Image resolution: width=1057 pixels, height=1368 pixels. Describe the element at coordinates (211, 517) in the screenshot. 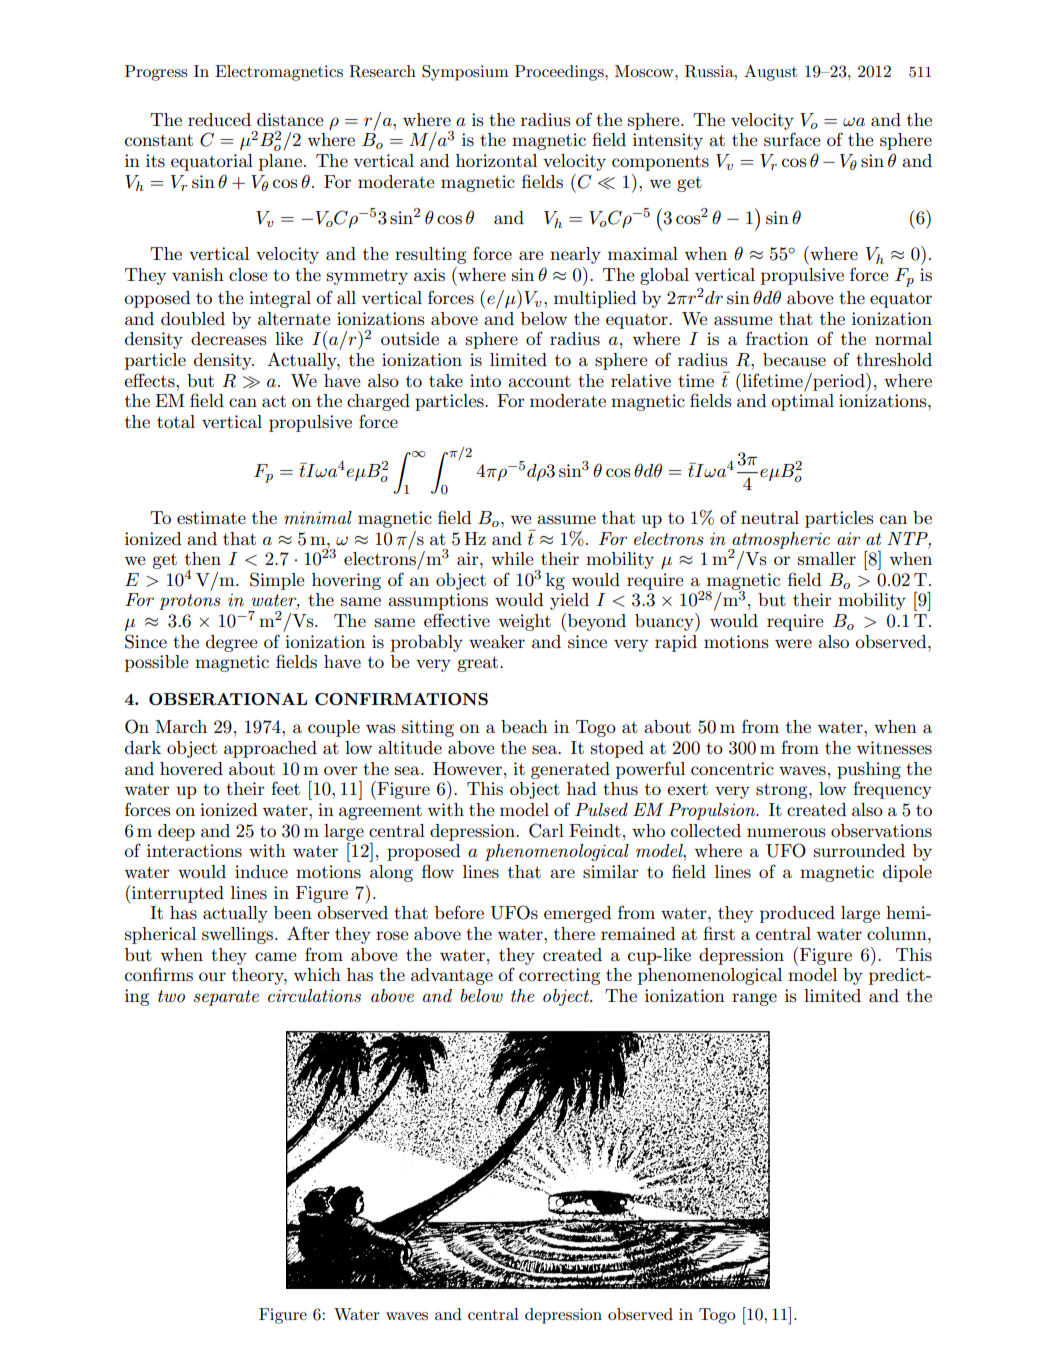

I see `estimate` at that location.
